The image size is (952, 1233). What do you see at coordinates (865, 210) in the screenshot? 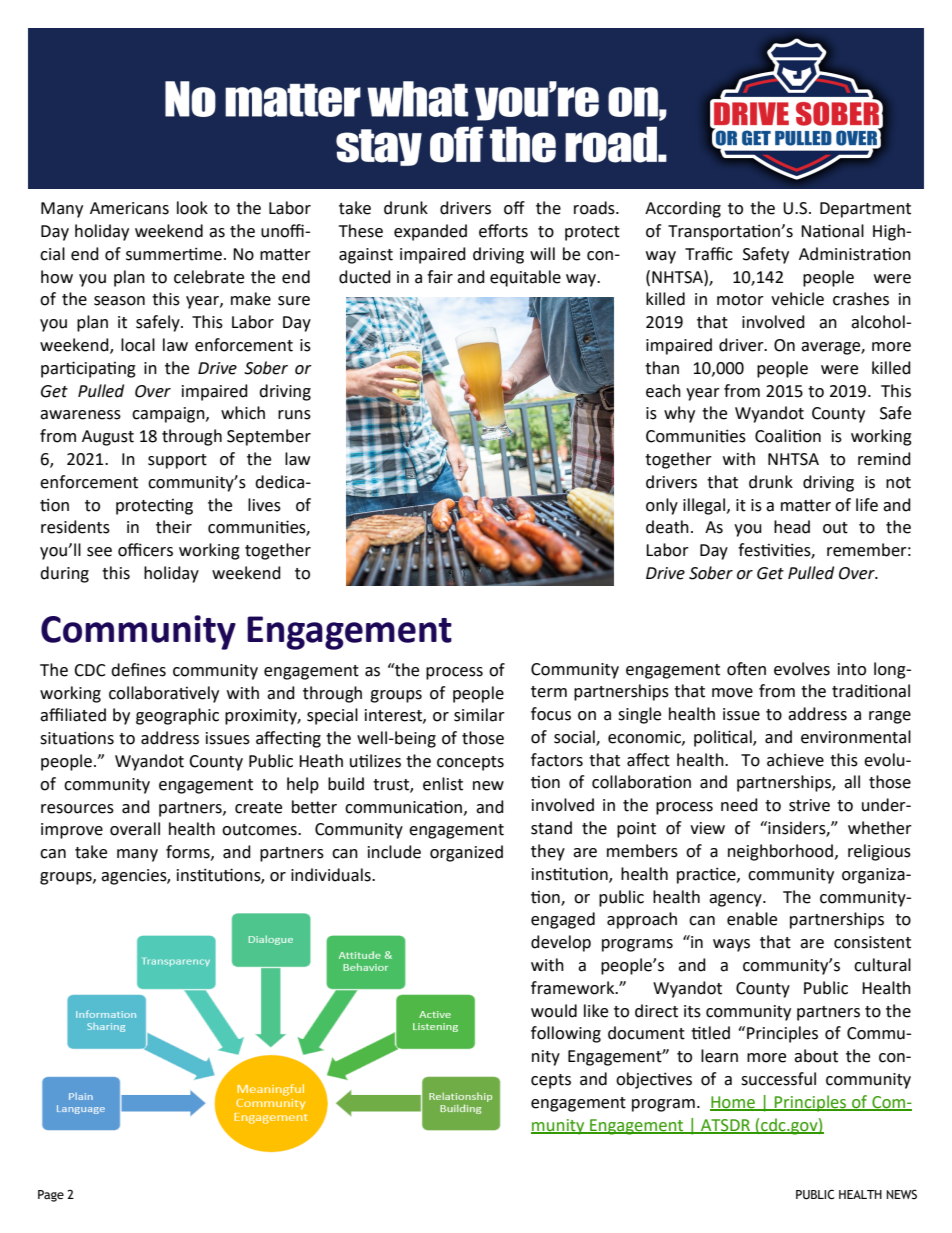
I see `Department` at bounding box center [865, 210].
